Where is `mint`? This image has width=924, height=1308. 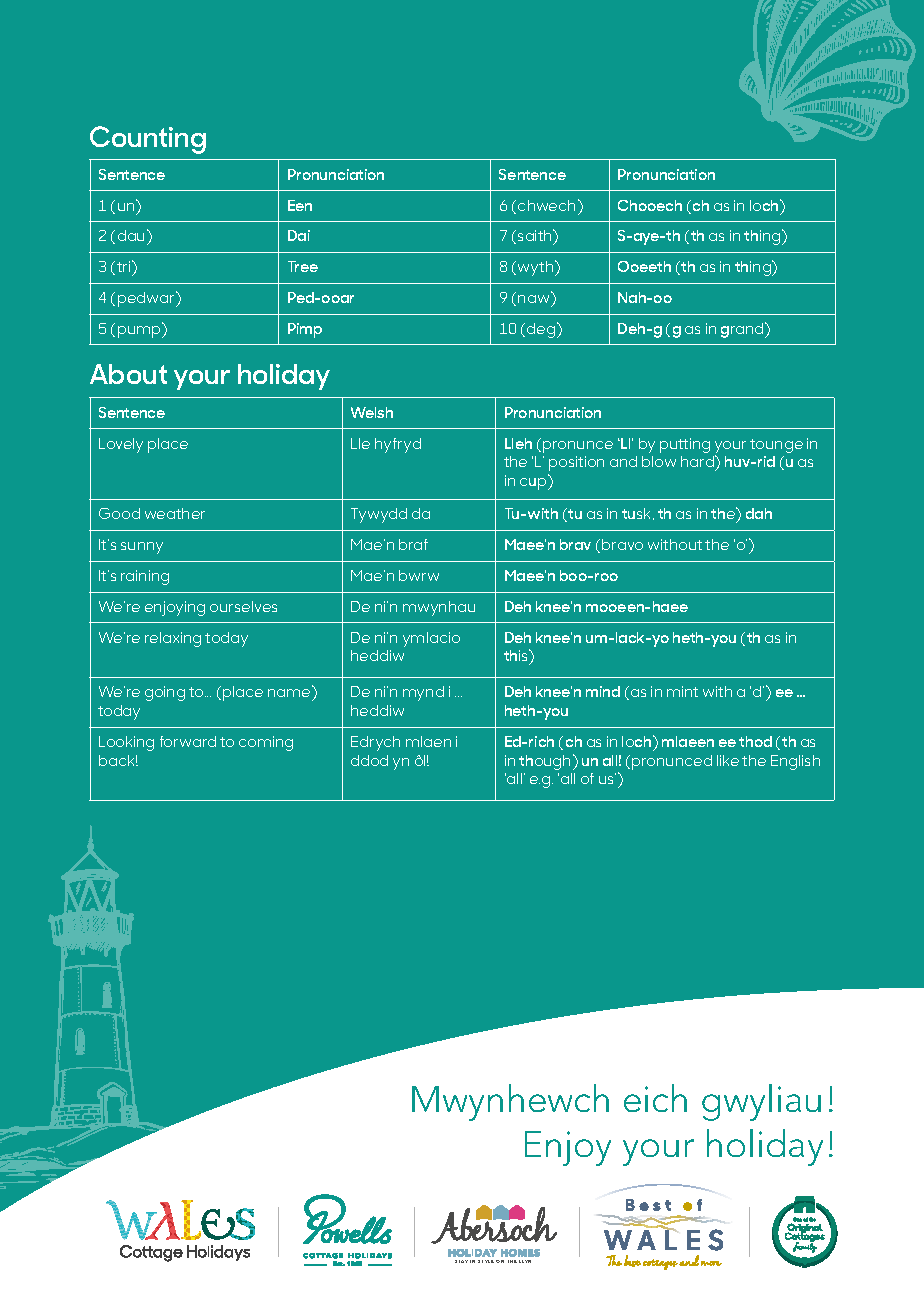 mint is located at coordinates (682, 691).
